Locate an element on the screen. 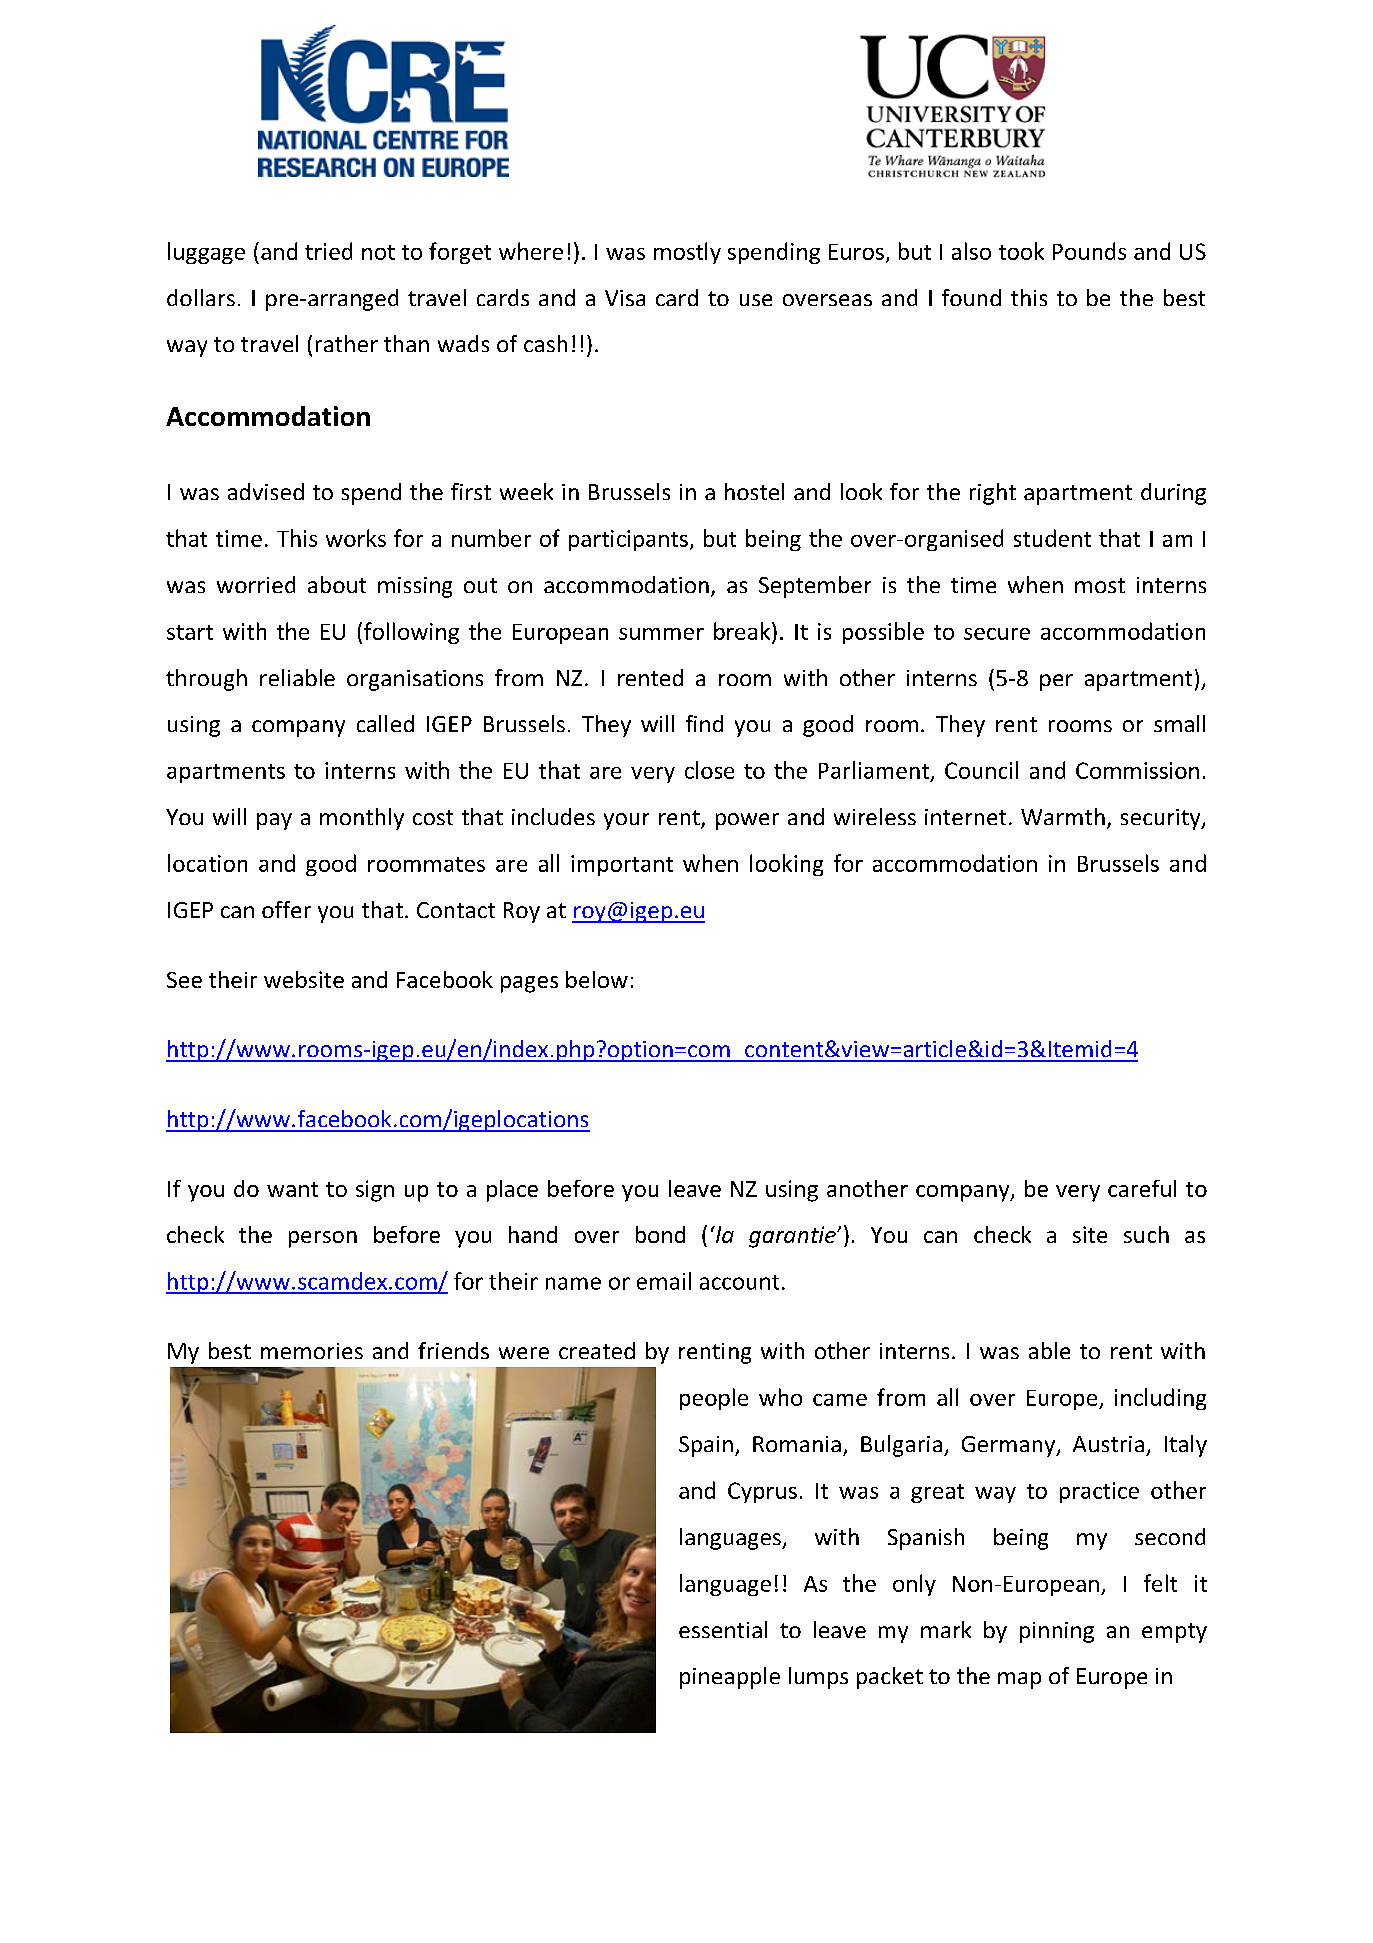  essential is located at coordinates (723, 1629).
